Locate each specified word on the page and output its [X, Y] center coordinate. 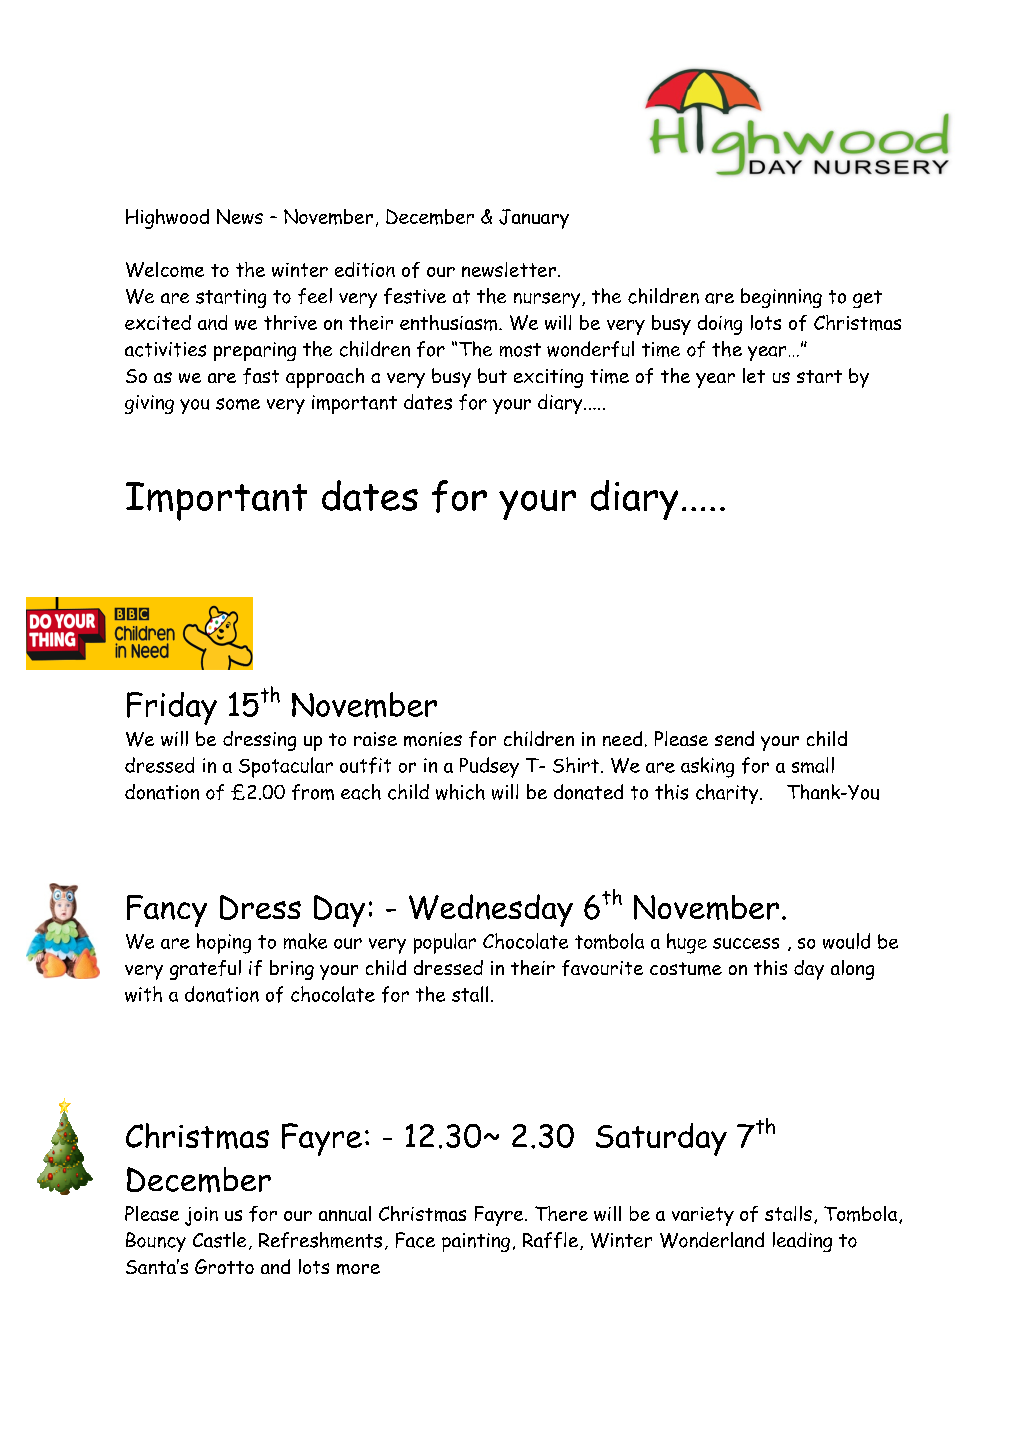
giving [149, 404]
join [201, 1216]
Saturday [661, 1139]
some [238, 404]
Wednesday [491, 910]
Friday [172, 708]
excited [158, 322]
